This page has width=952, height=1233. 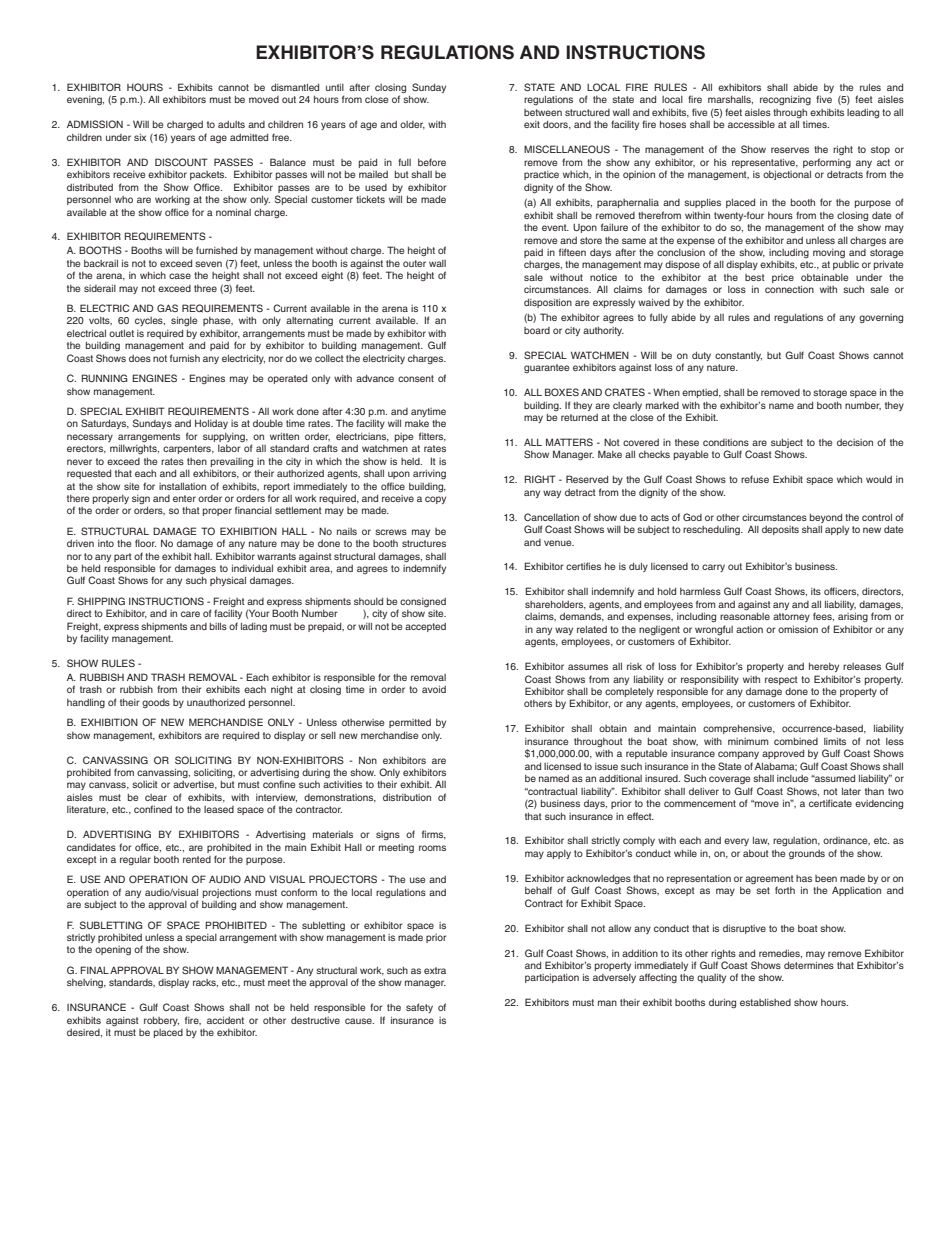 I want to click on established, so click(x=765, y=1002).
